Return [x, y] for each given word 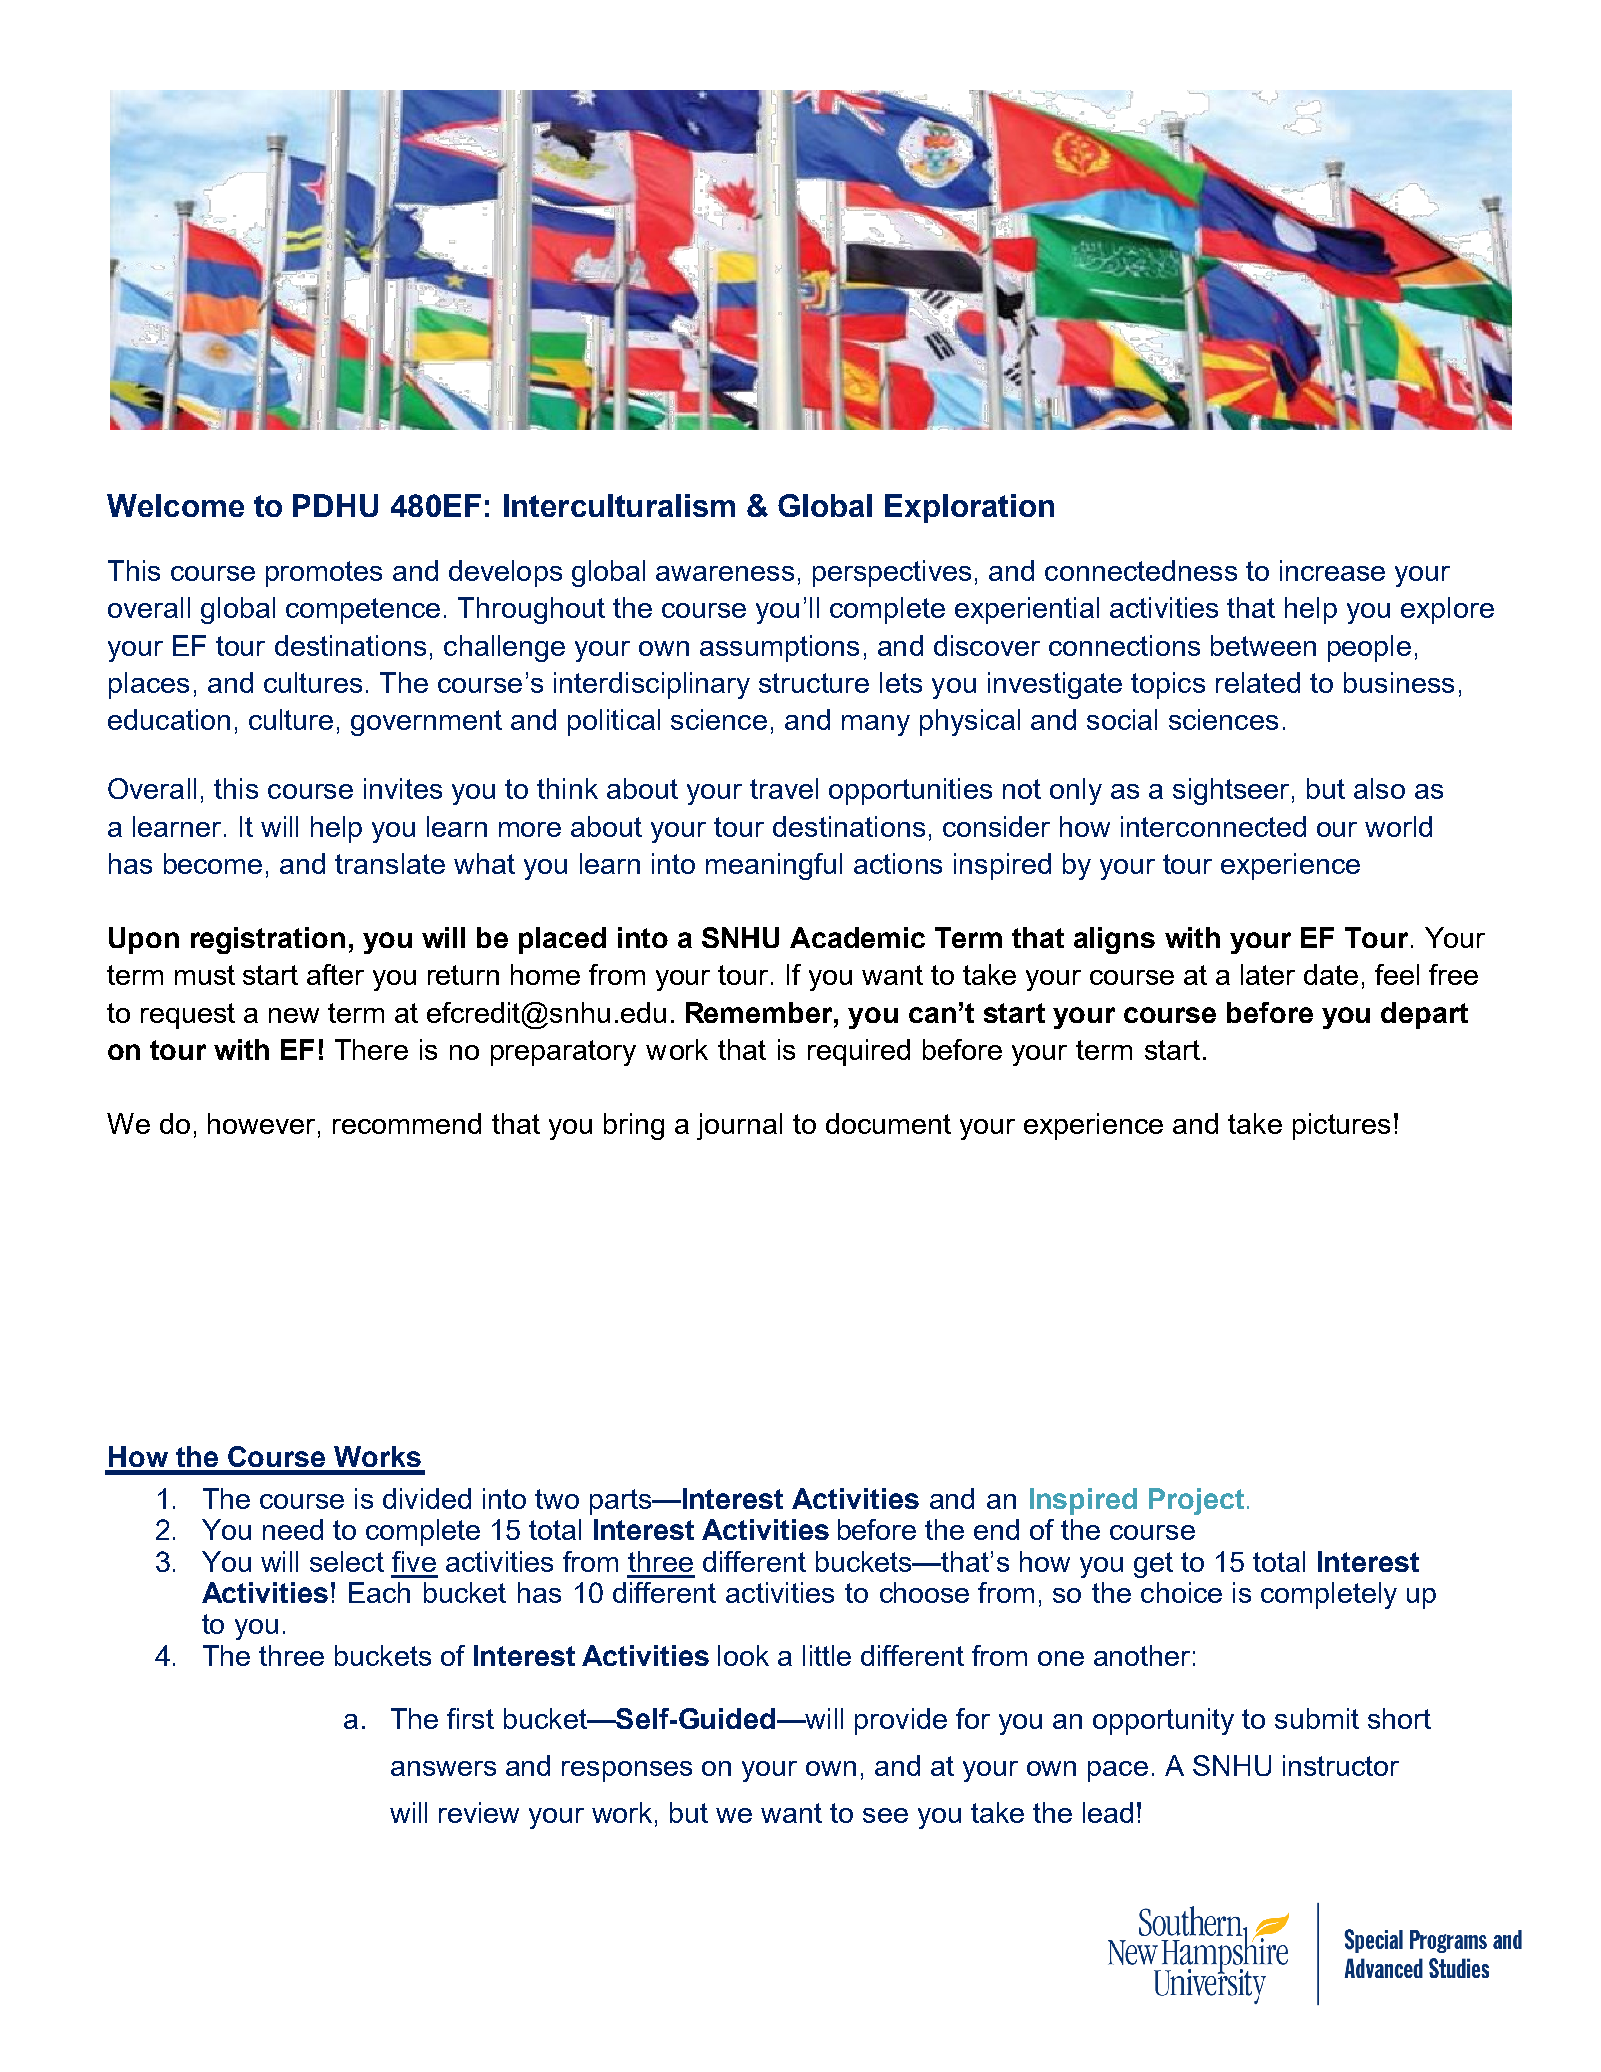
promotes [324, 574]
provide [901, 1721]
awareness [725, 573]
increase [1332, 570]
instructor [1341, 1765]
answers [443, 1768]
